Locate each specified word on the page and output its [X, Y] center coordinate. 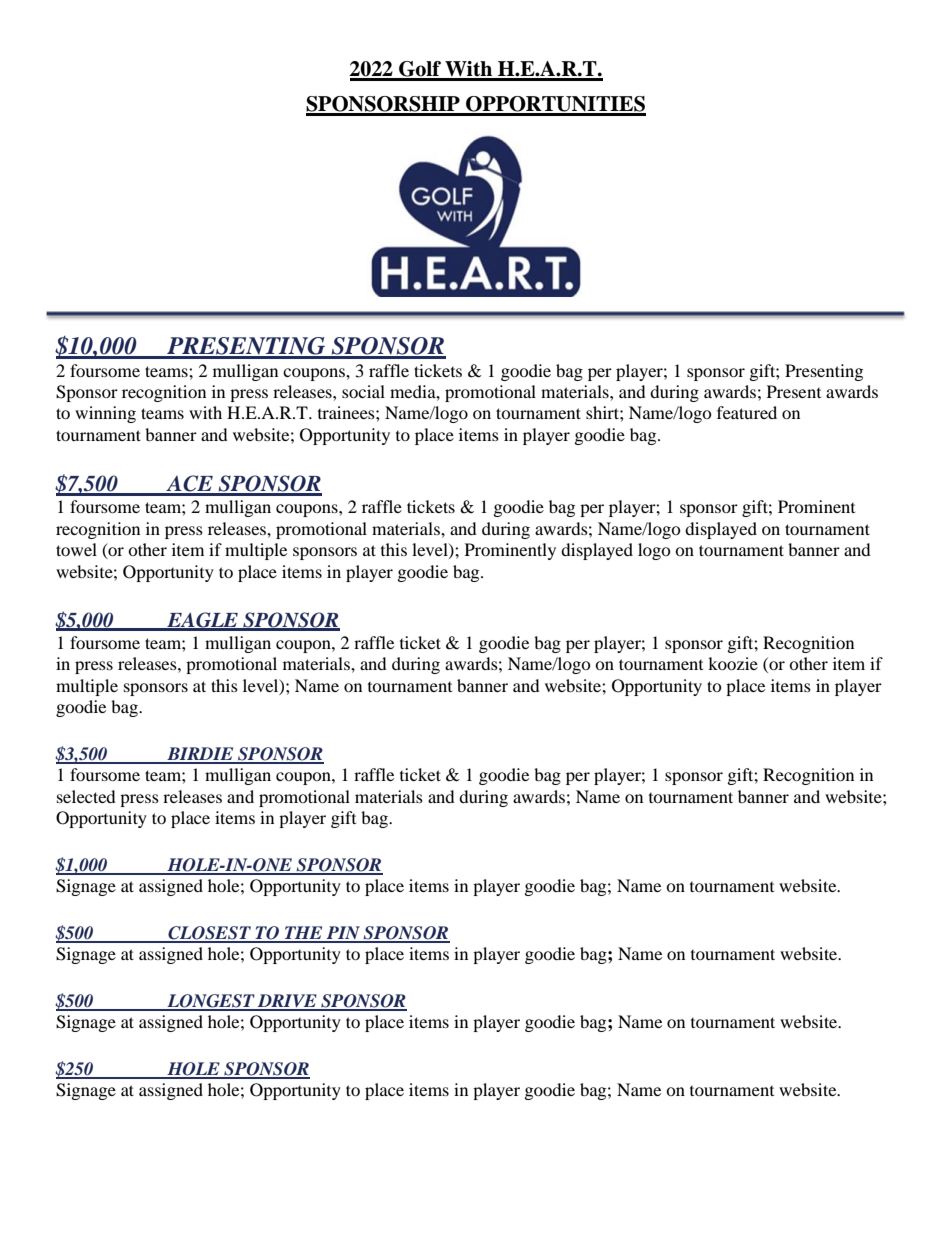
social [363, 391]
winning [105, 414]
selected [86, 796]
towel [76, 549]
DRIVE [287, 1002]
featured [747, 412]
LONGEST [211, 1002]
